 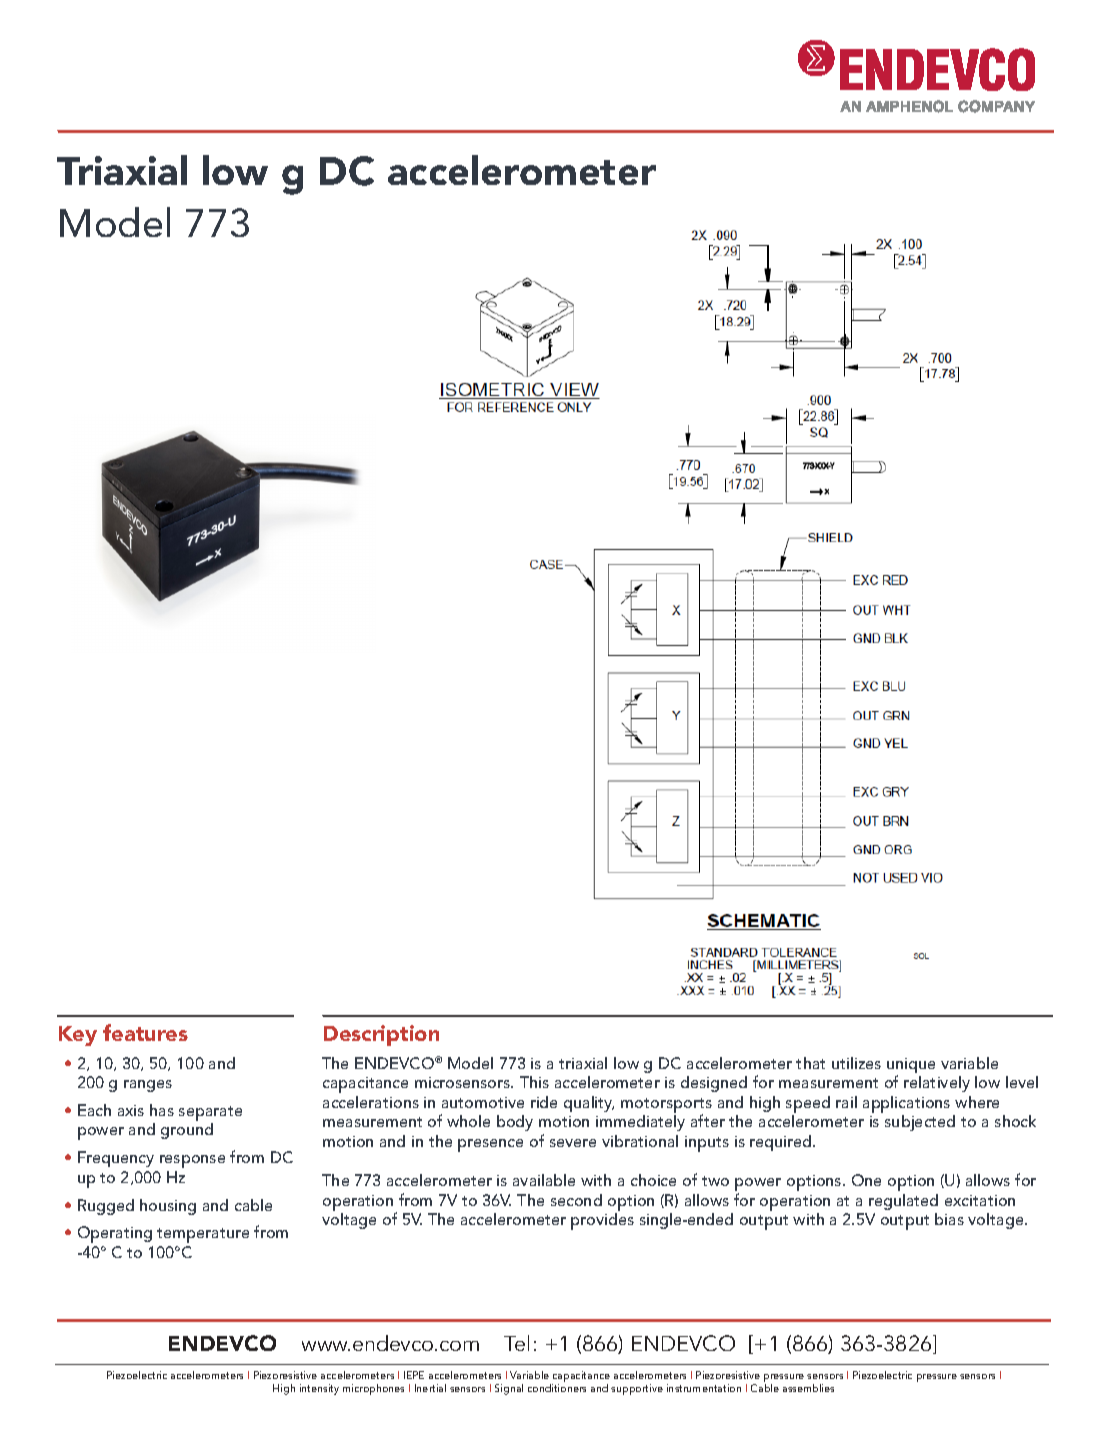 I want to click on assemblies, so click(x=808, y=1388).
